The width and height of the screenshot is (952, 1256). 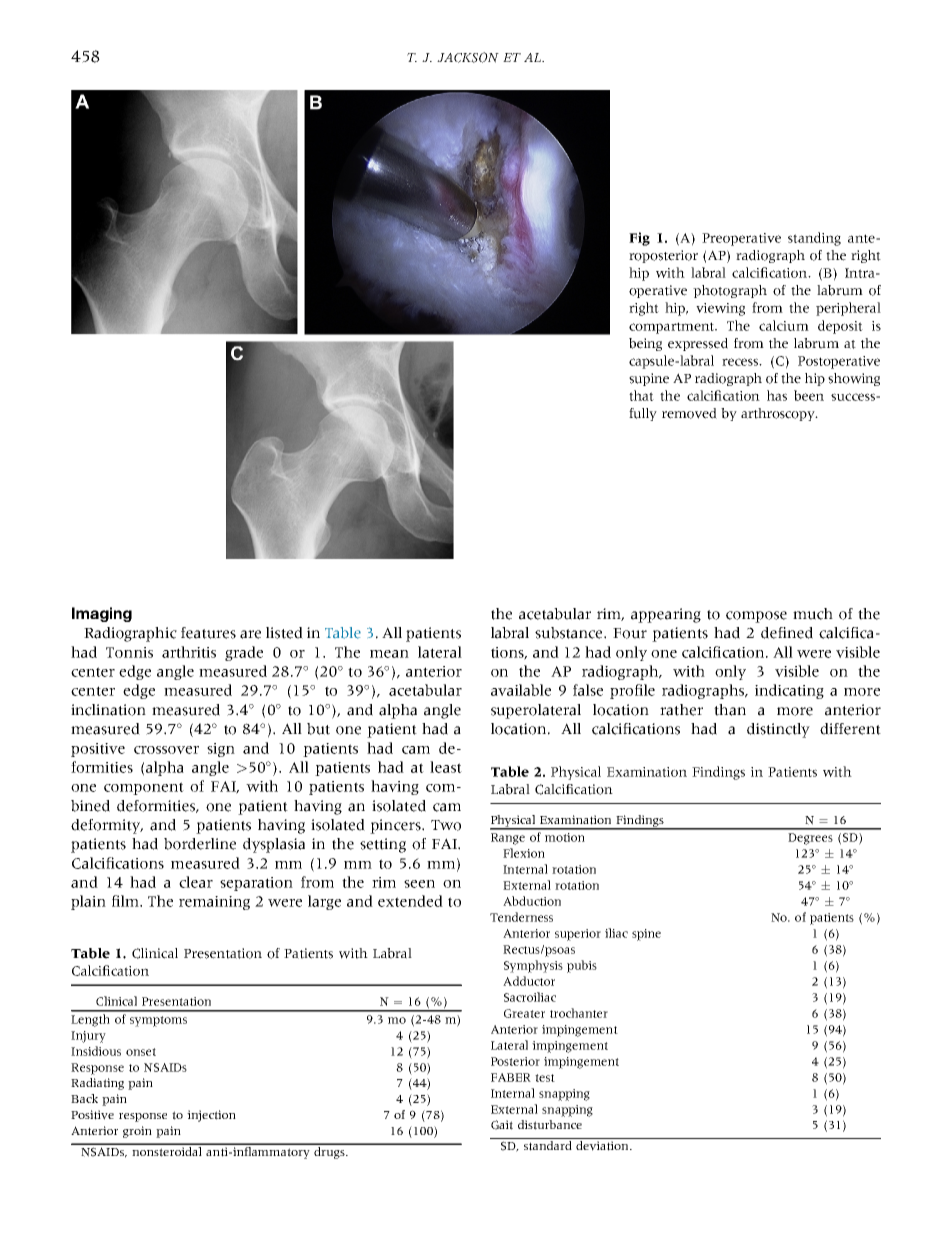 What do you see at coordinates (211, 1116) in the screenshot?
I see `injection` at bounding box center [211, 1116].
